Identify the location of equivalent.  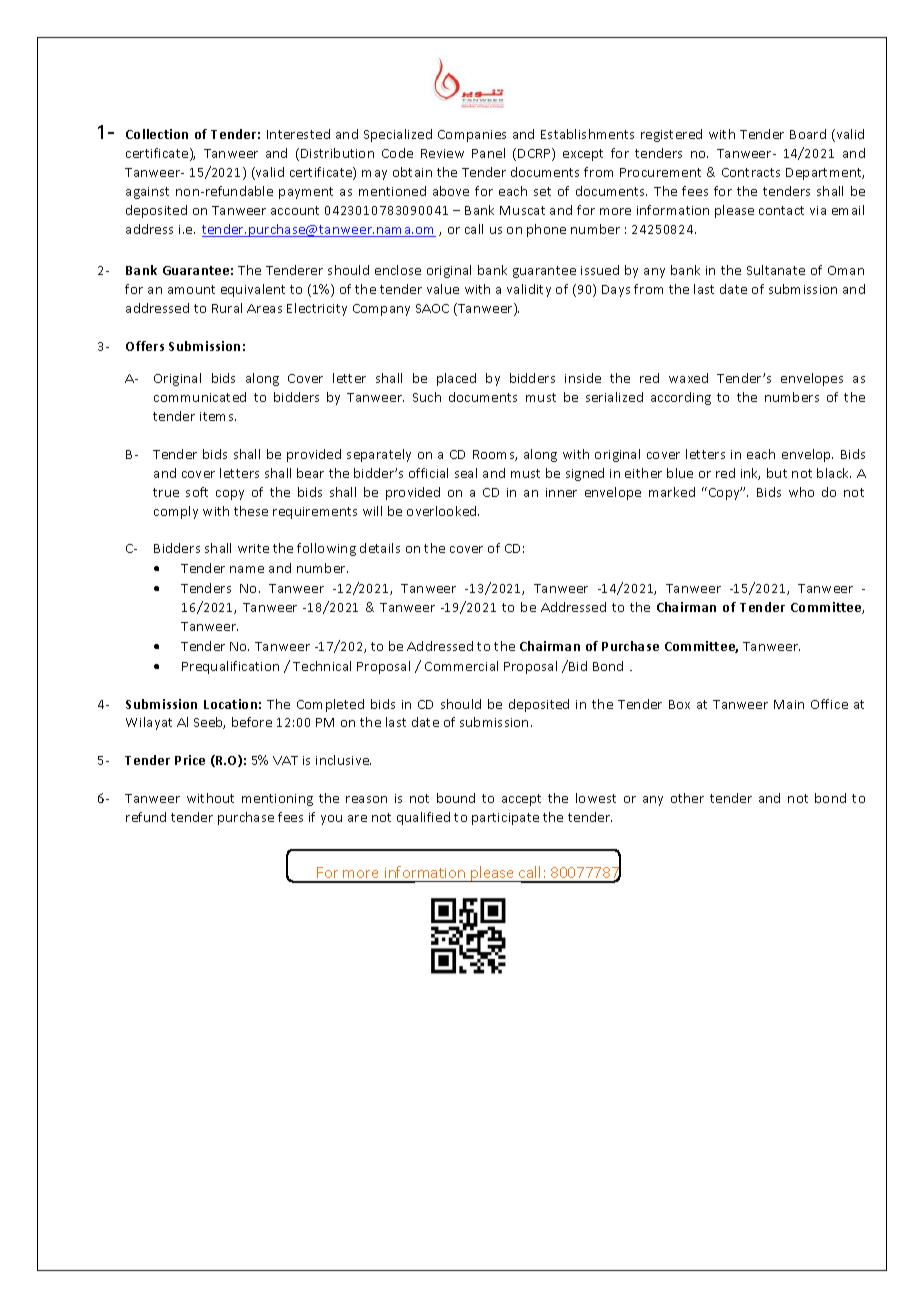
(253, 290).
